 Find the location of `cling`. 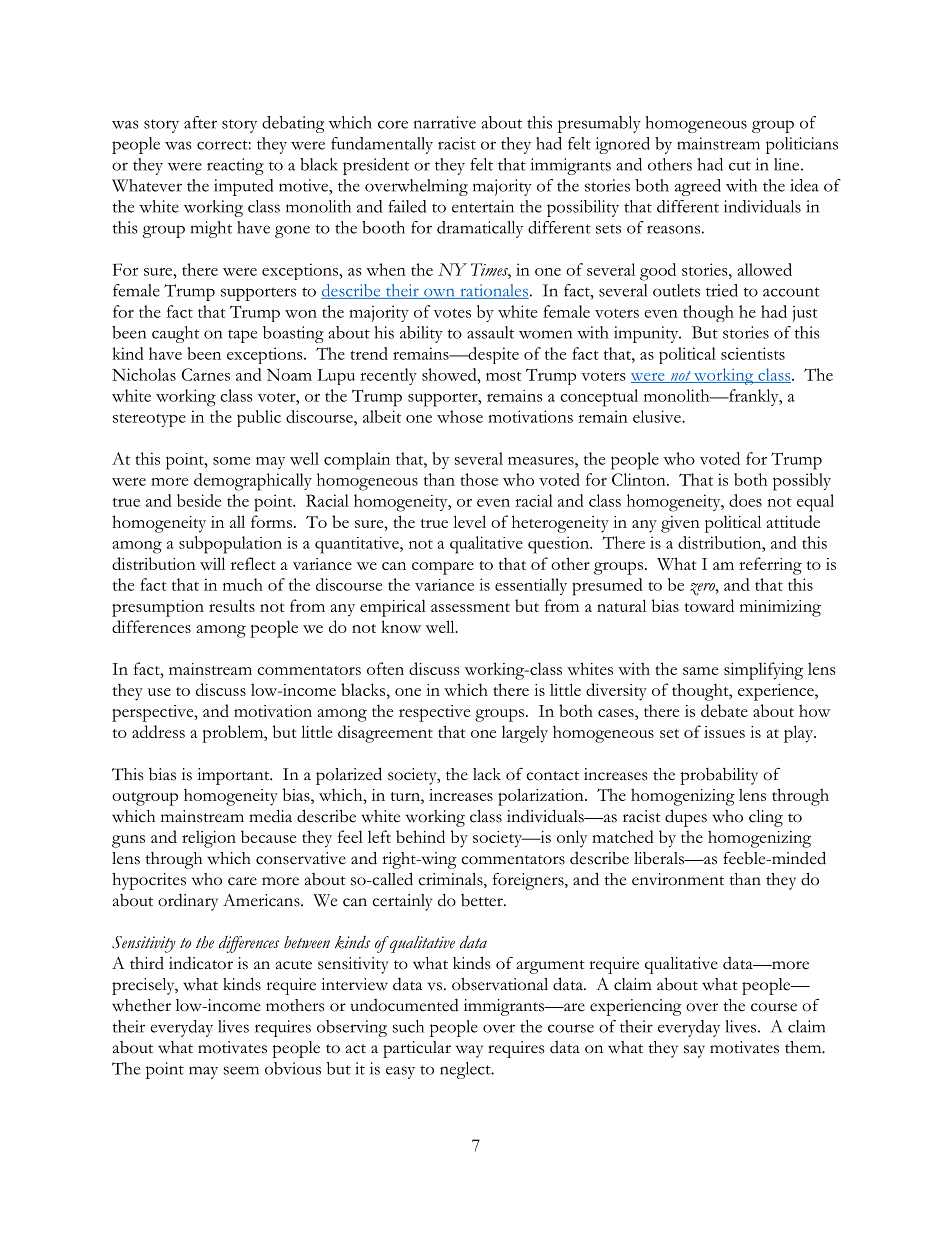

cling is located at coordinates (766, 818).
